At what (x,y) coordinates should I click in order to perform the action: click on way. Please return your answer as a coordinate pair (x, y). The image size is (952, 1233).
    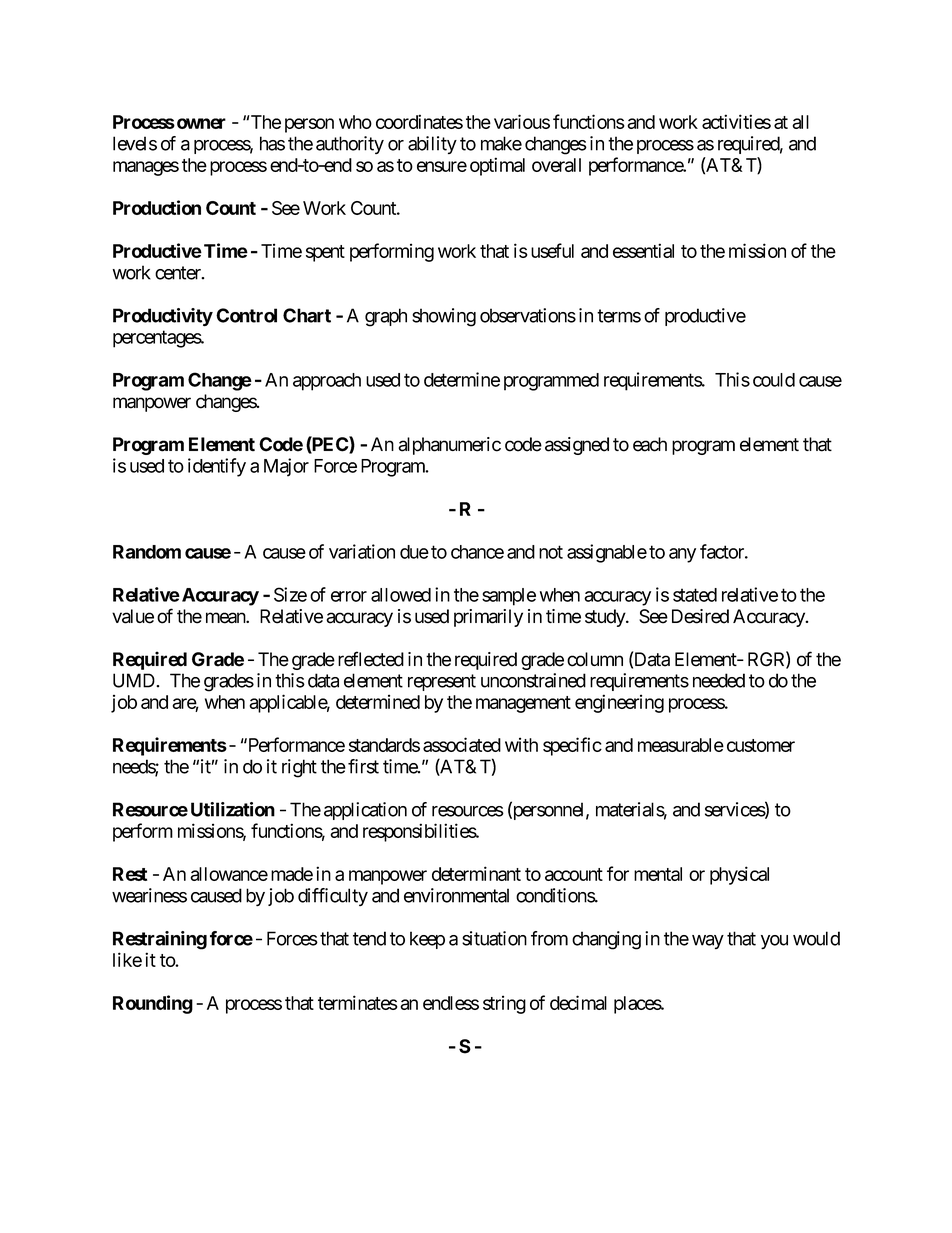
    Looking at the image, I should click on (708, 942).
